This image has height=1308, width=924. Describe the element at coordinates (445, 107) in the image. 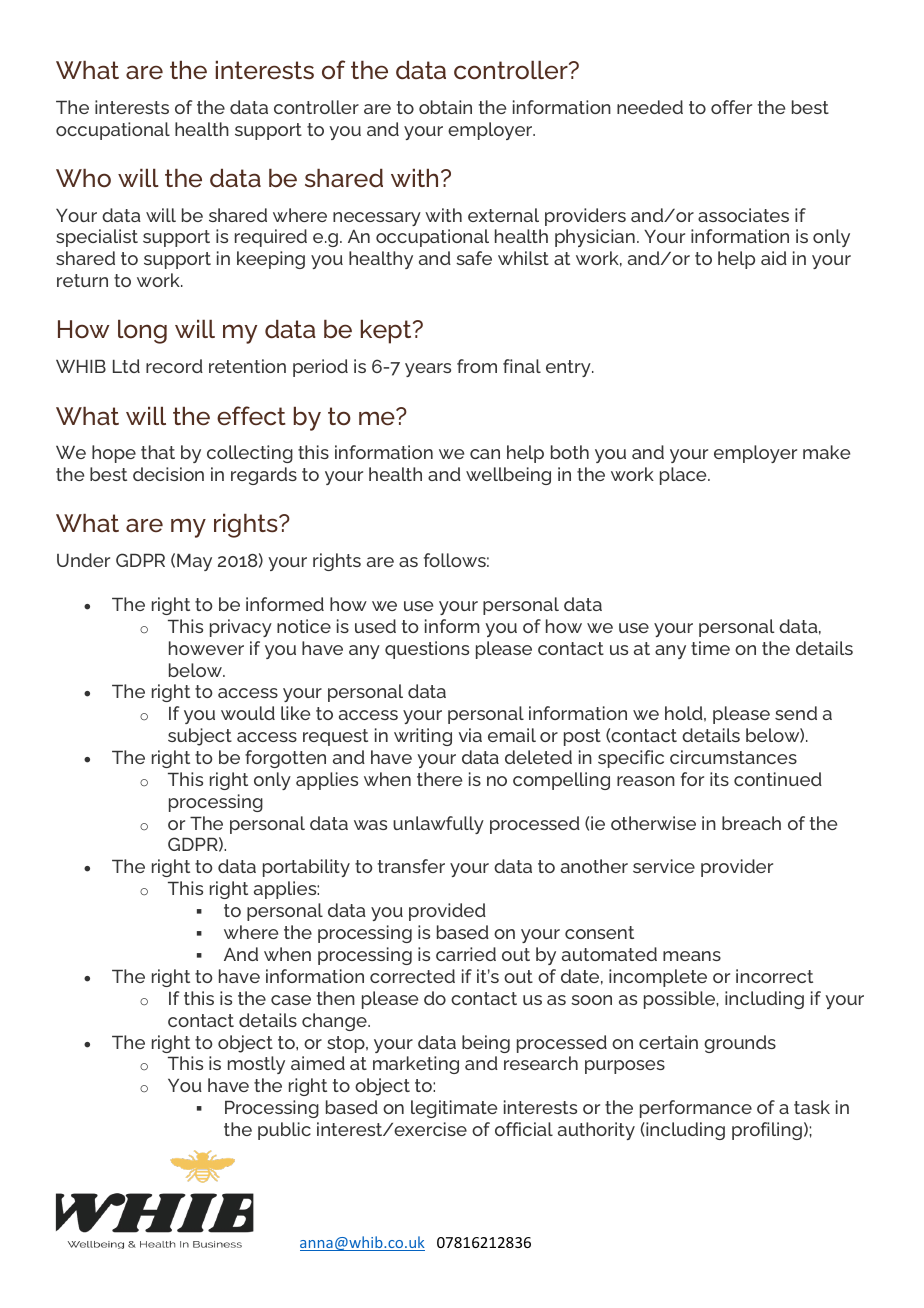

I see `obtain` at that location.
